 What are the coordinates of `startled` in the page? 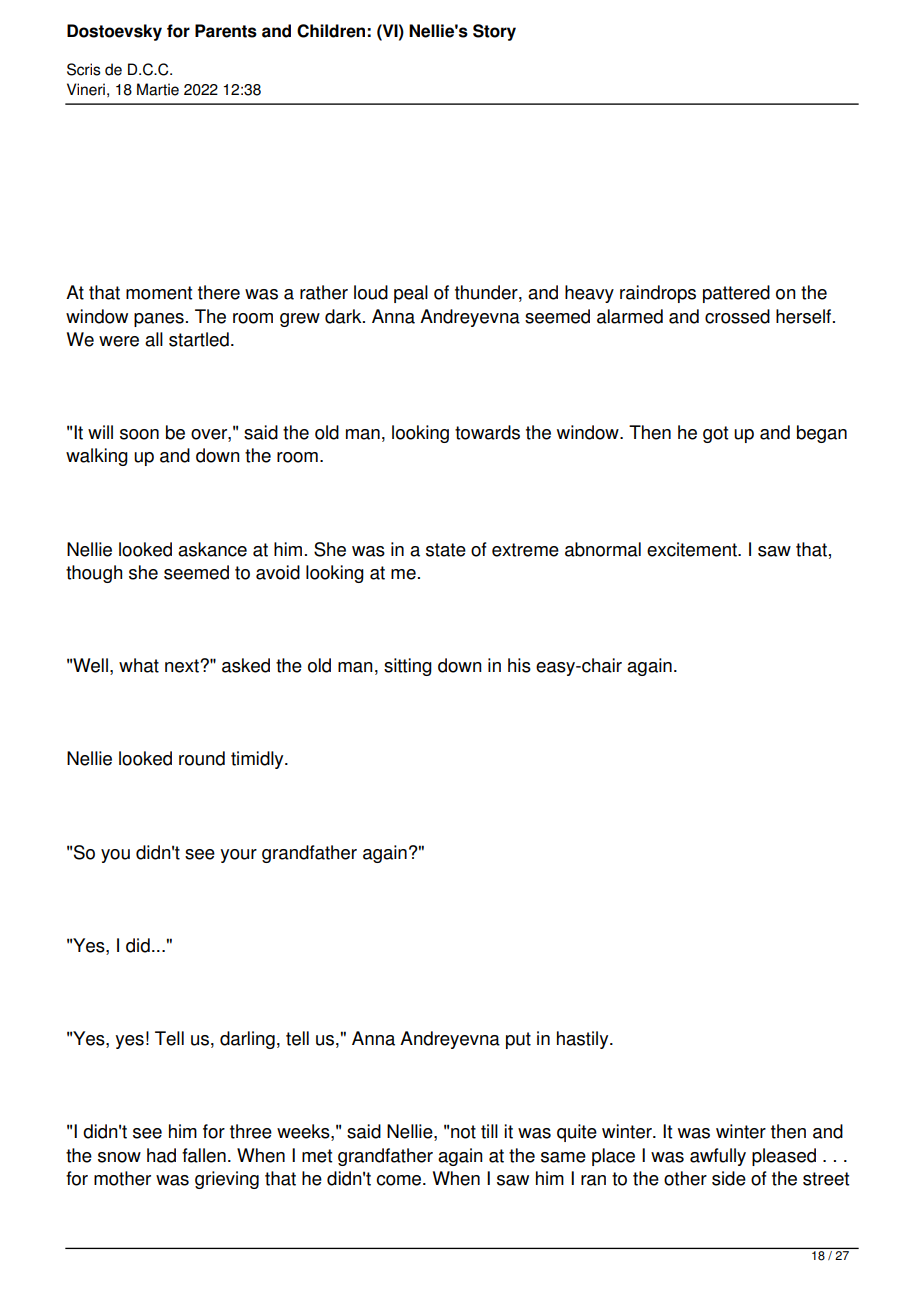 It's located at (199, 339).
